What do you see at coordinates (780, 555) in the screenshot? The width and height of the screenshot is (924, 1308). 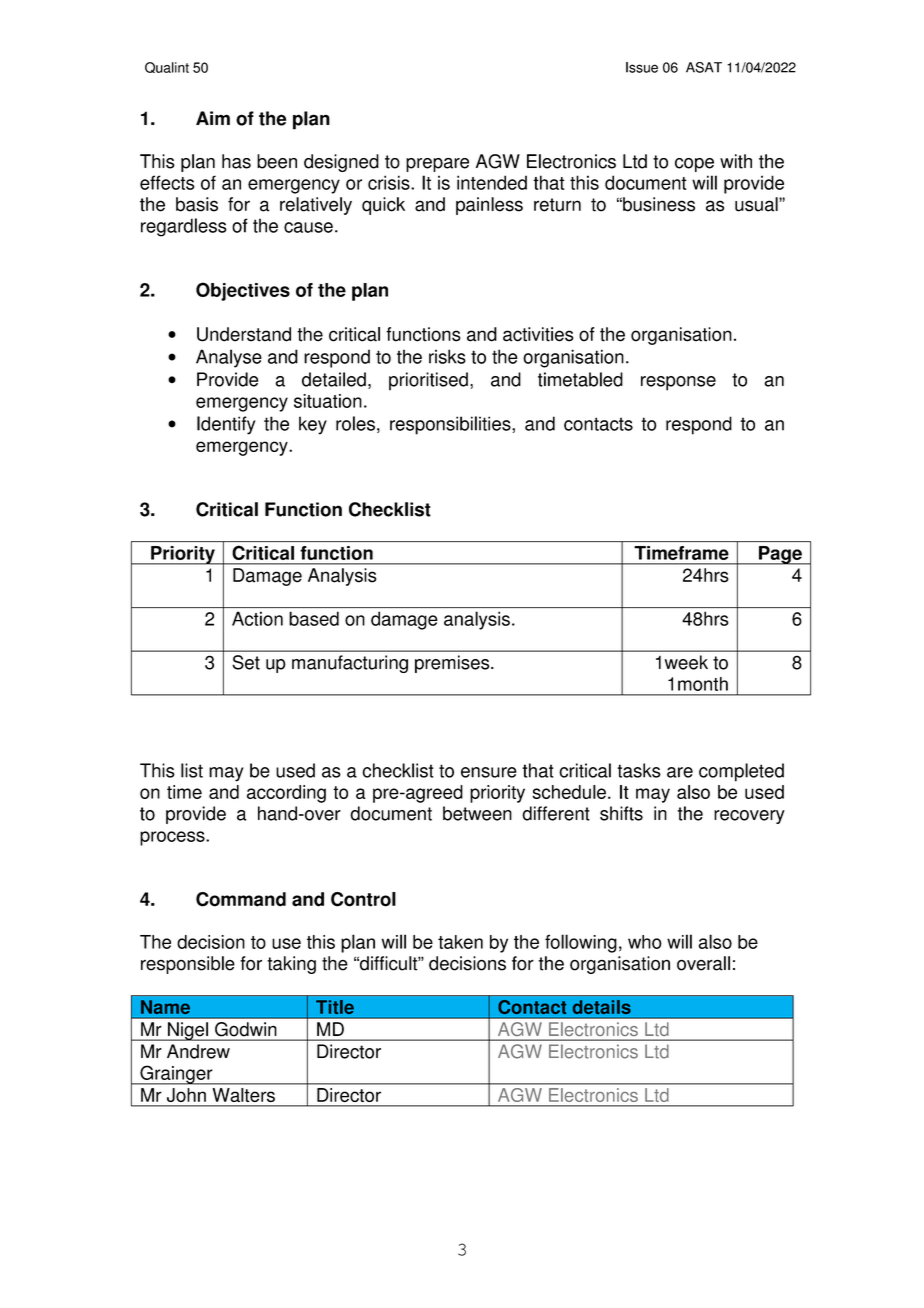 I see `Page` at bounding box center [780, 555].
